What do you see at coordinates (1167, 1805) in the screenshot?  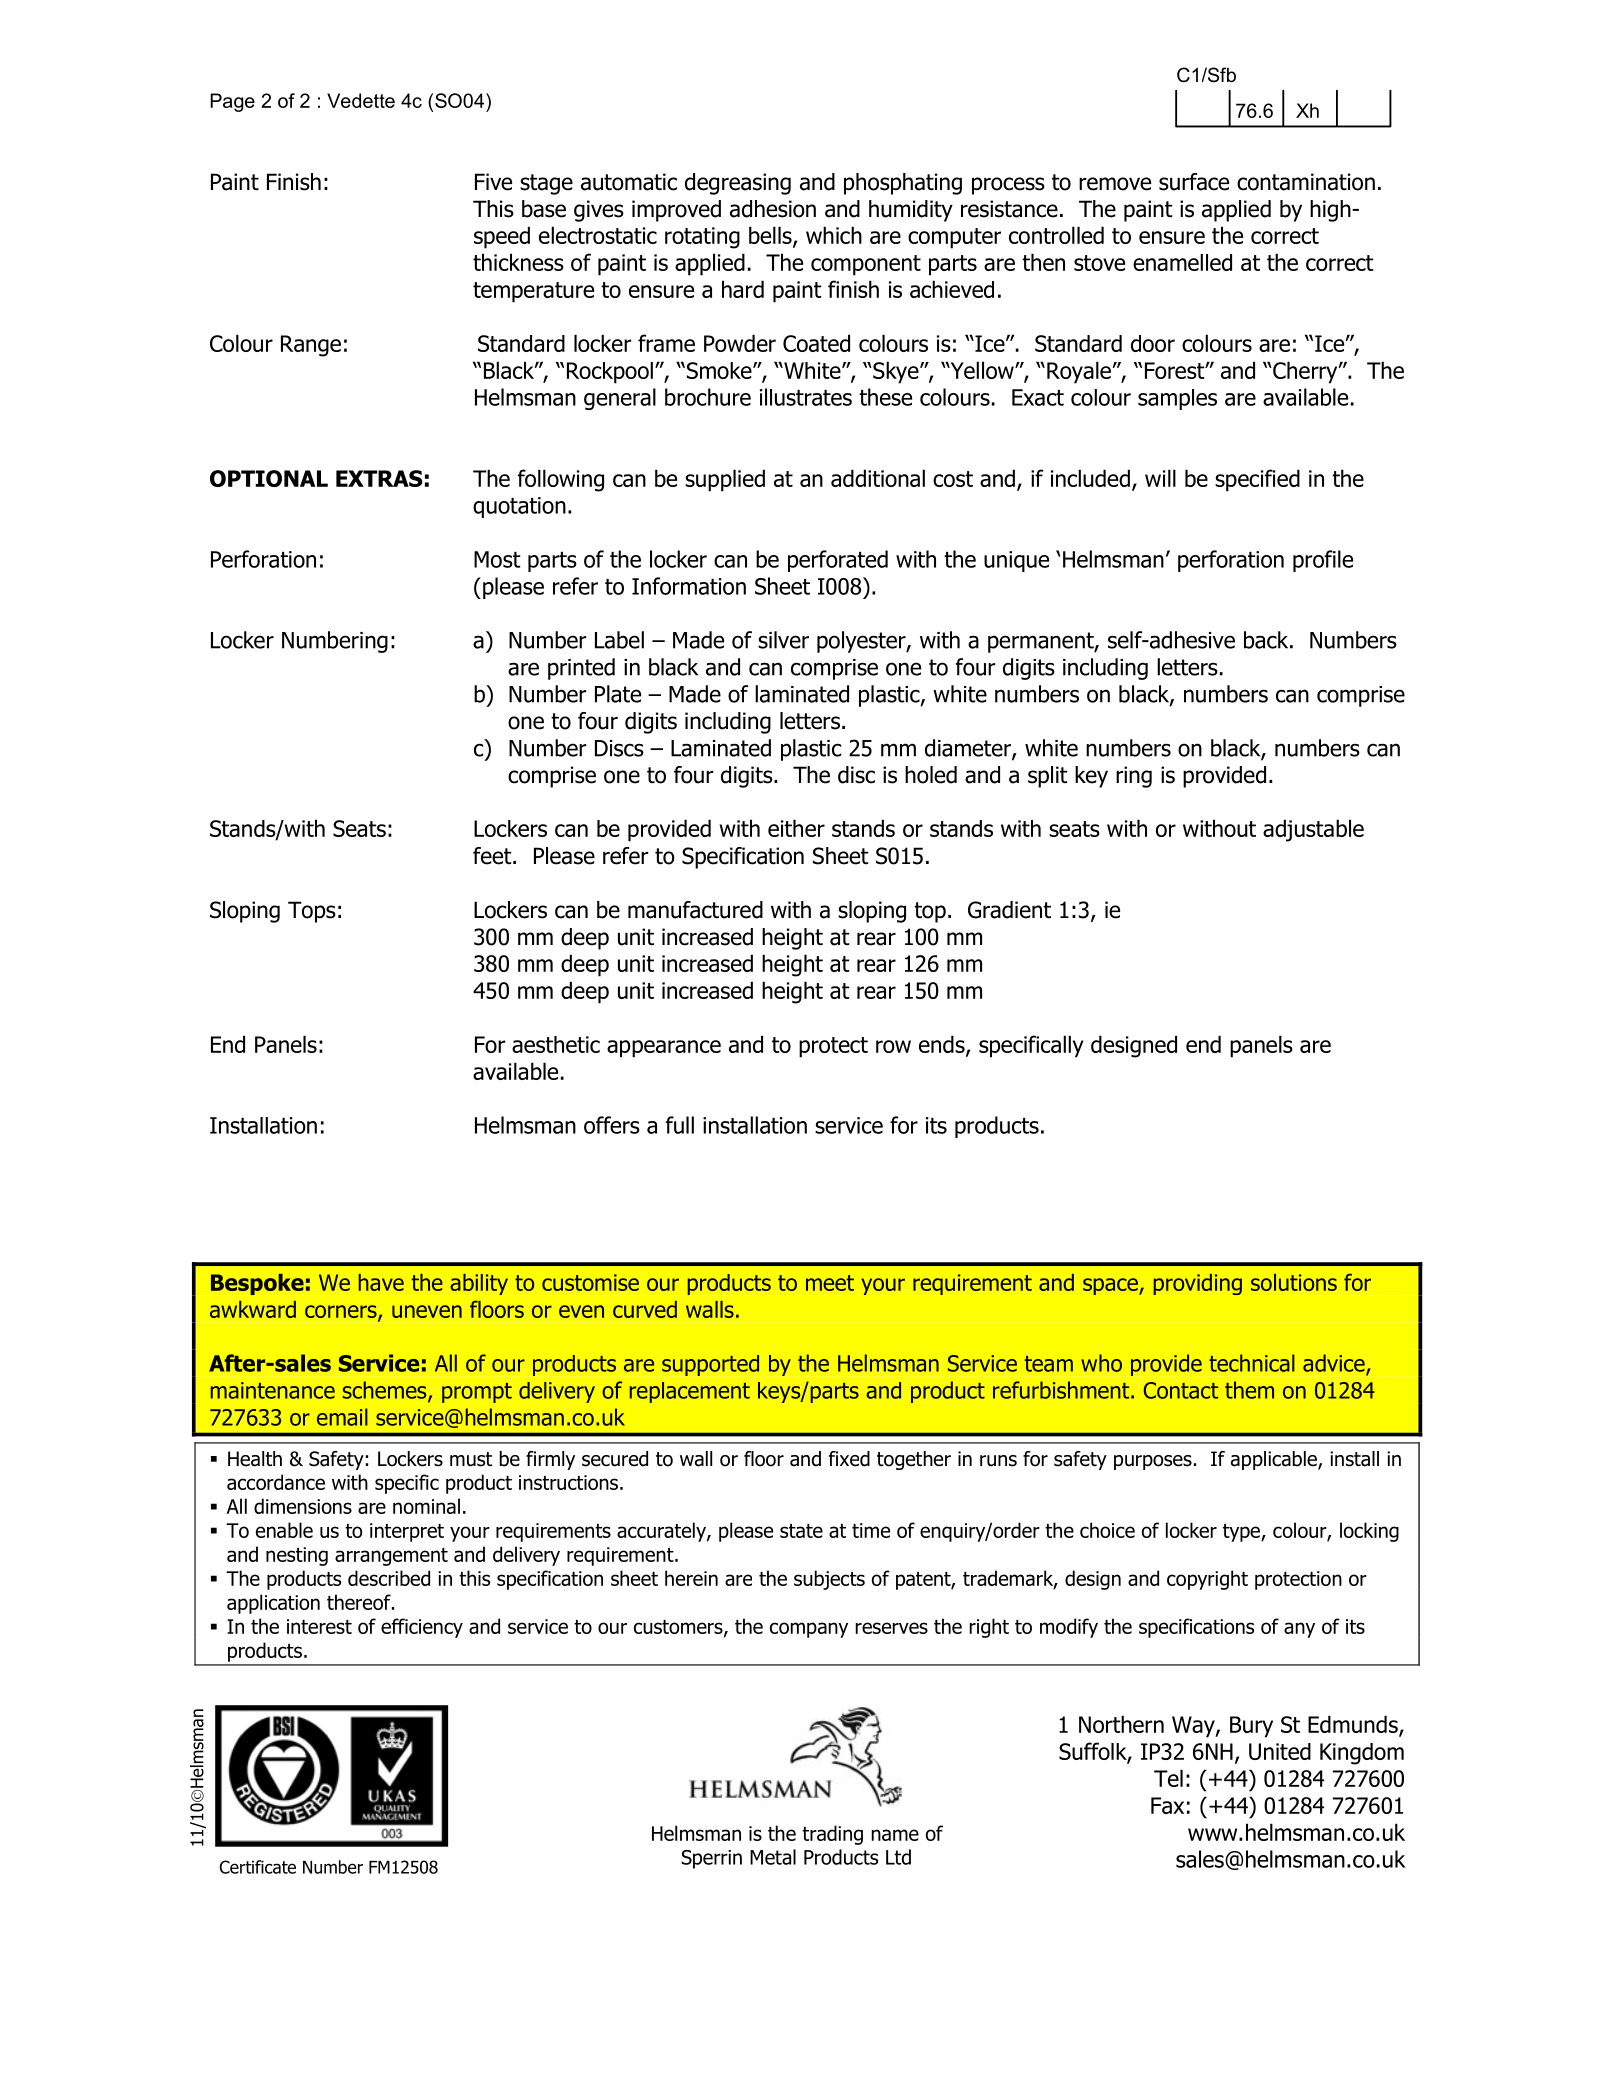 I see `Fax` at bounding box center [1167, 1805].
